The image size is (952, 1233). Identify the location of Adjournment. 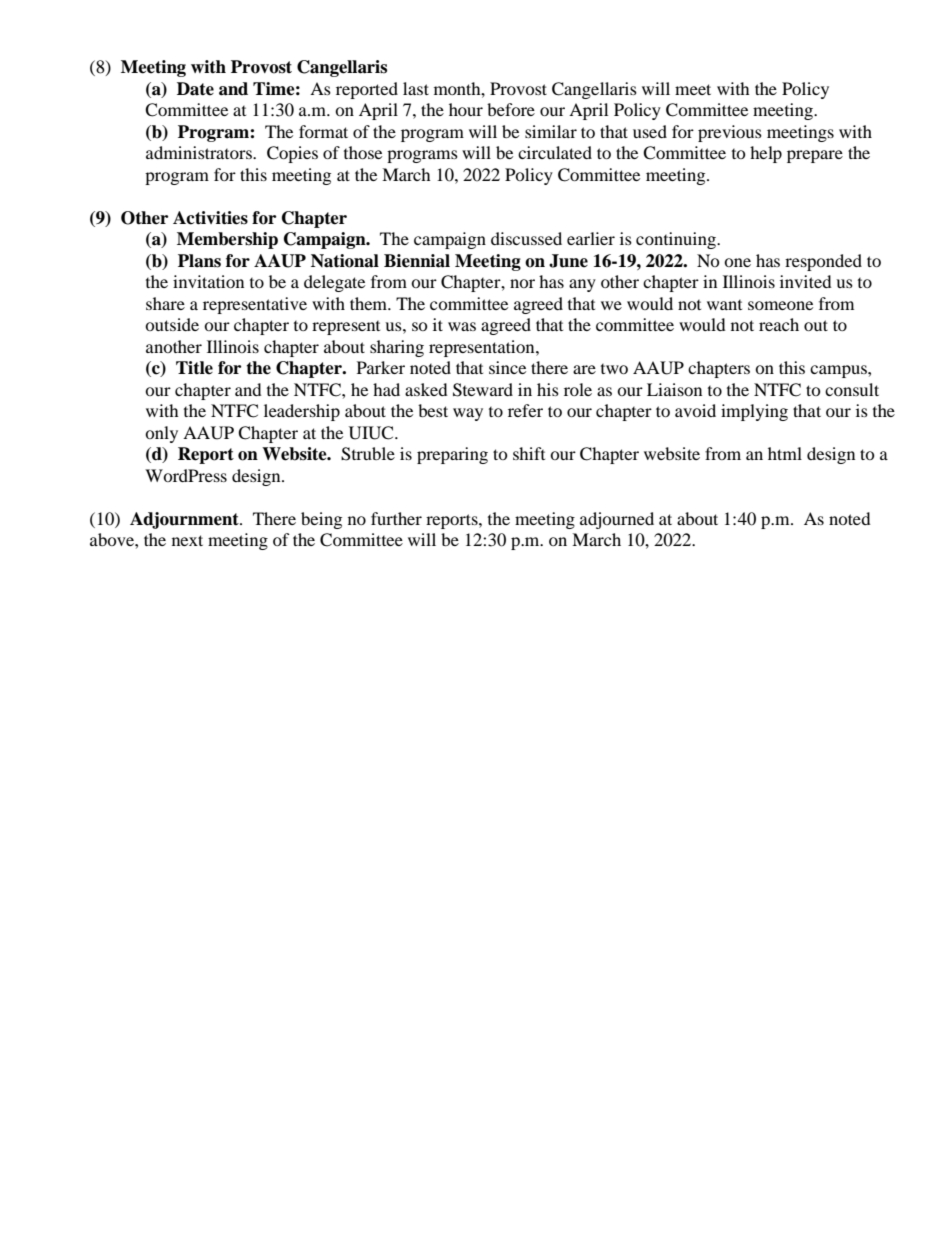
(185, 520).
